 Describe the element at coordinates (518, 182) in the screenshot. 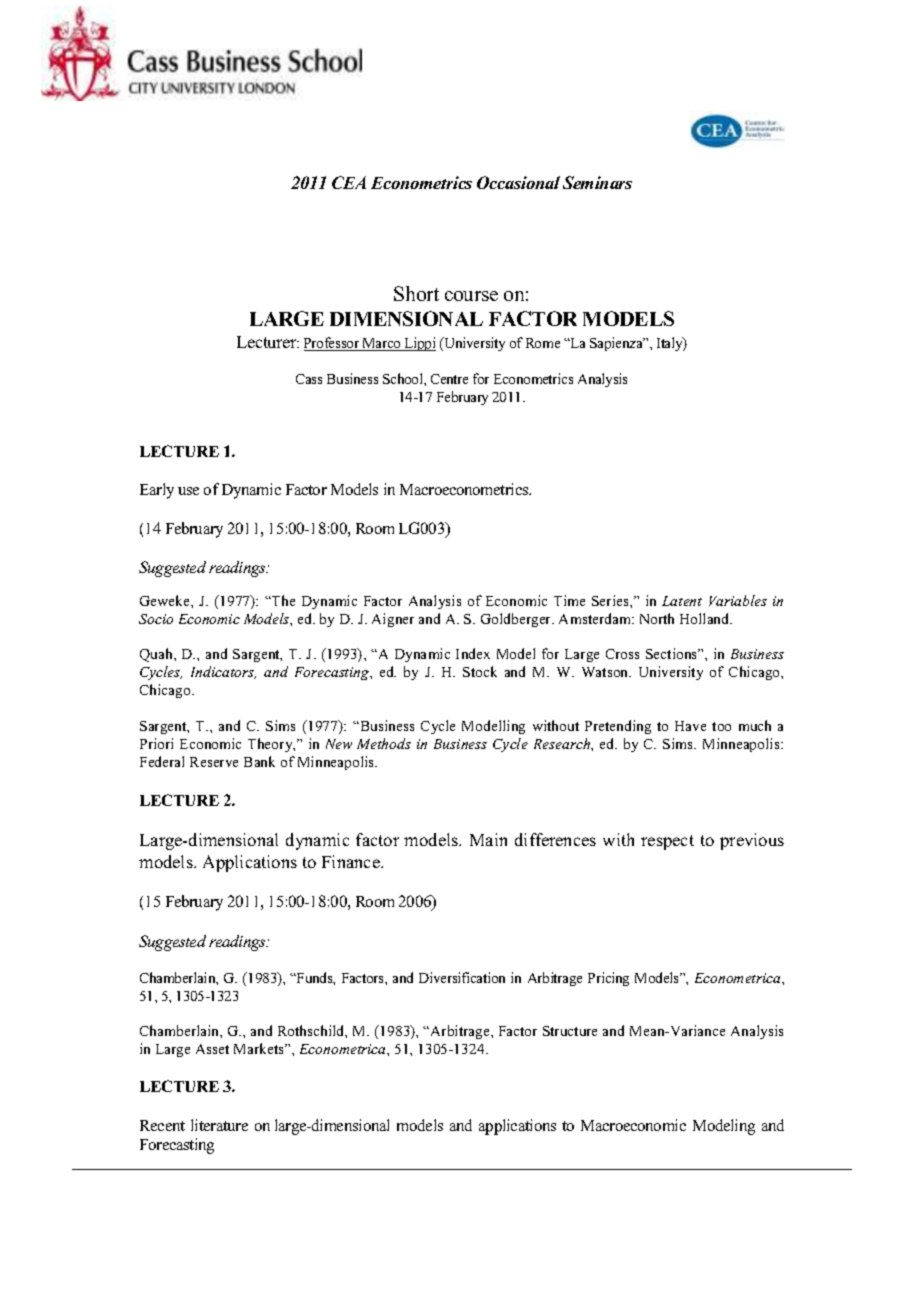

I see `Occasional` at that location.
